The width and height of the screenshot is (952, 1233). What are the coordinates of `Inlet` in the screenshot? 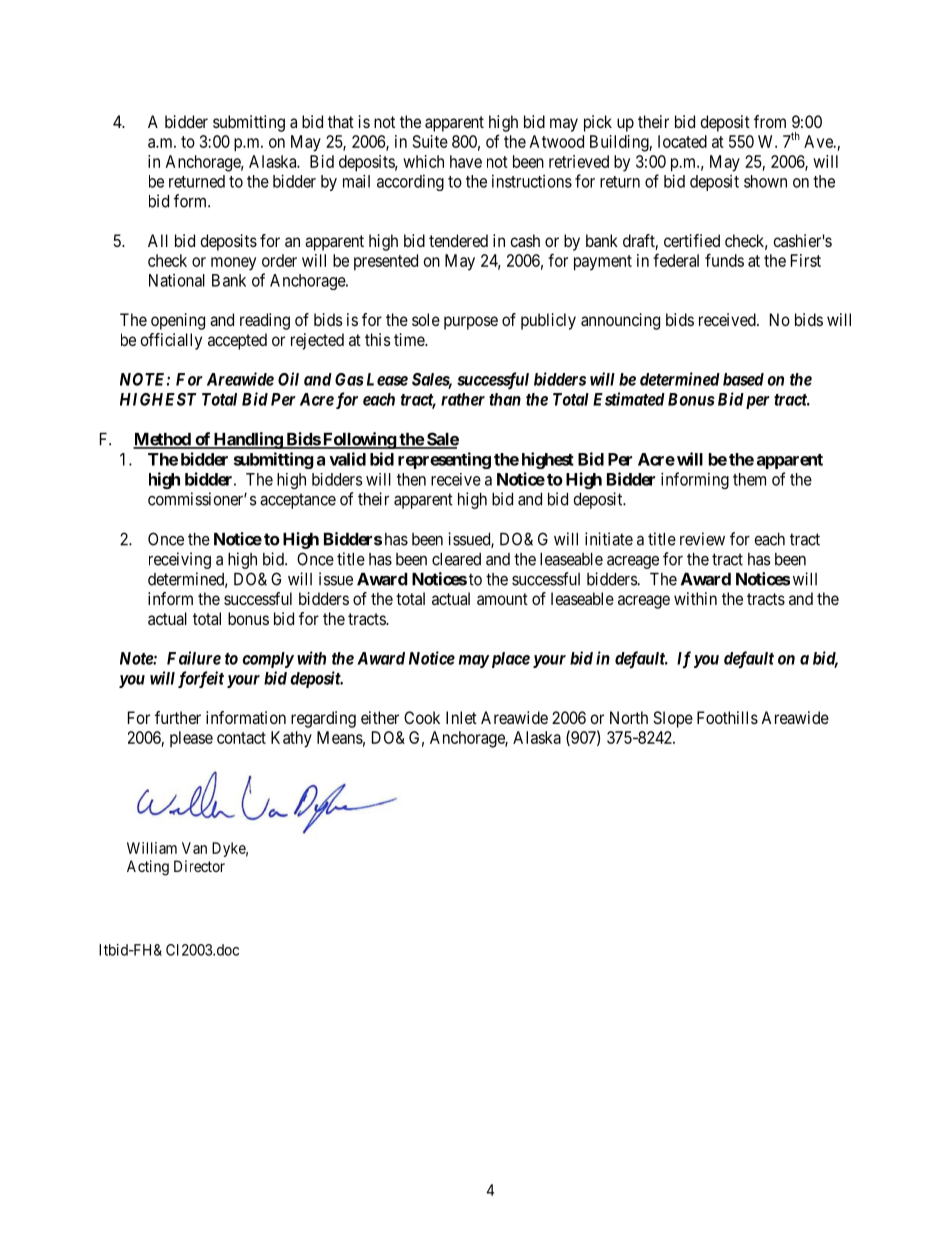 It's located at (461, 717).
